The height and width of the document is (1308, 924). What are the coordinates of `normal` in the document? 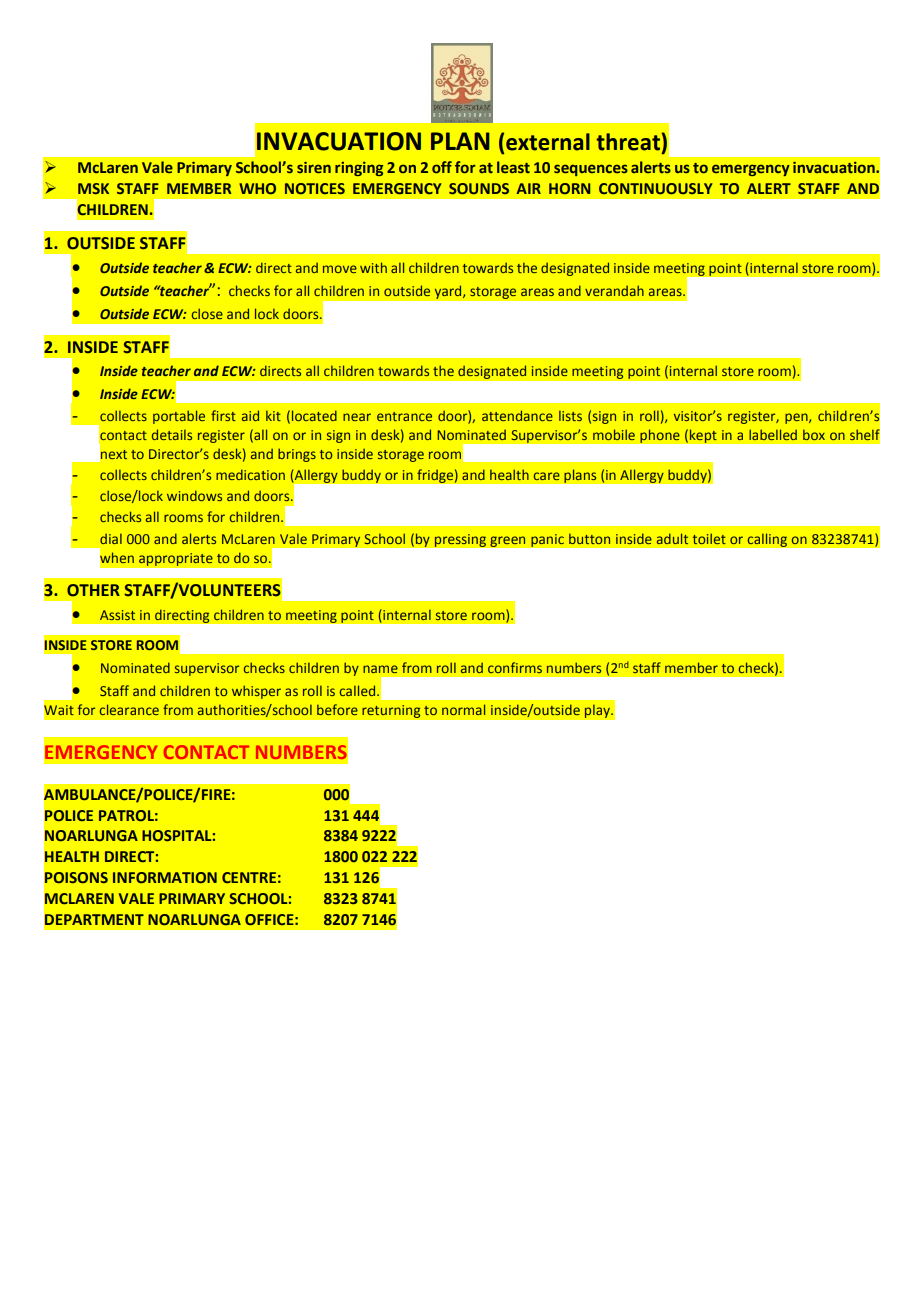 It's located at (463, 709).
